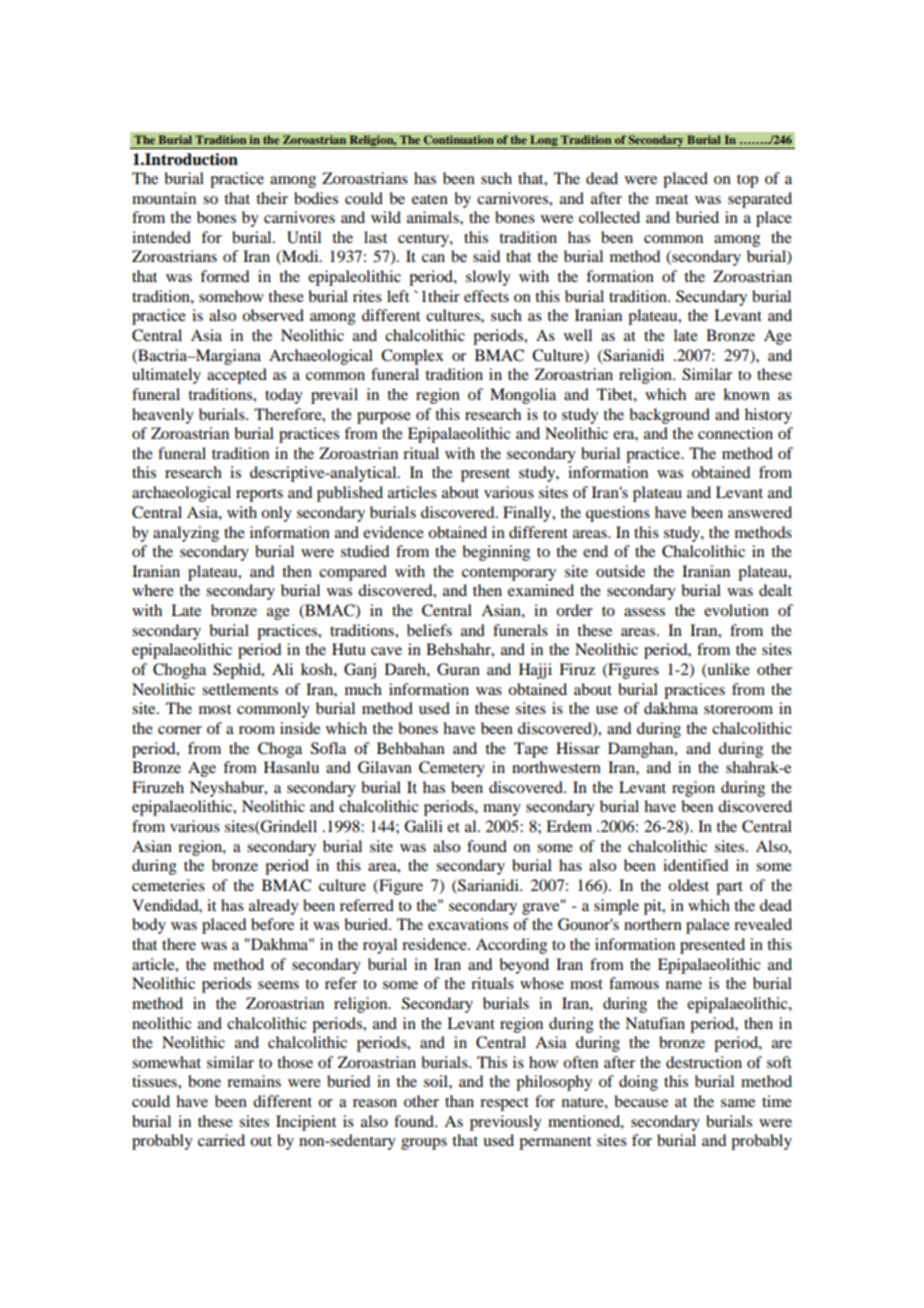 This screenshot has height=1308, width=924. I want to click on mountain, so click(164, 198).
